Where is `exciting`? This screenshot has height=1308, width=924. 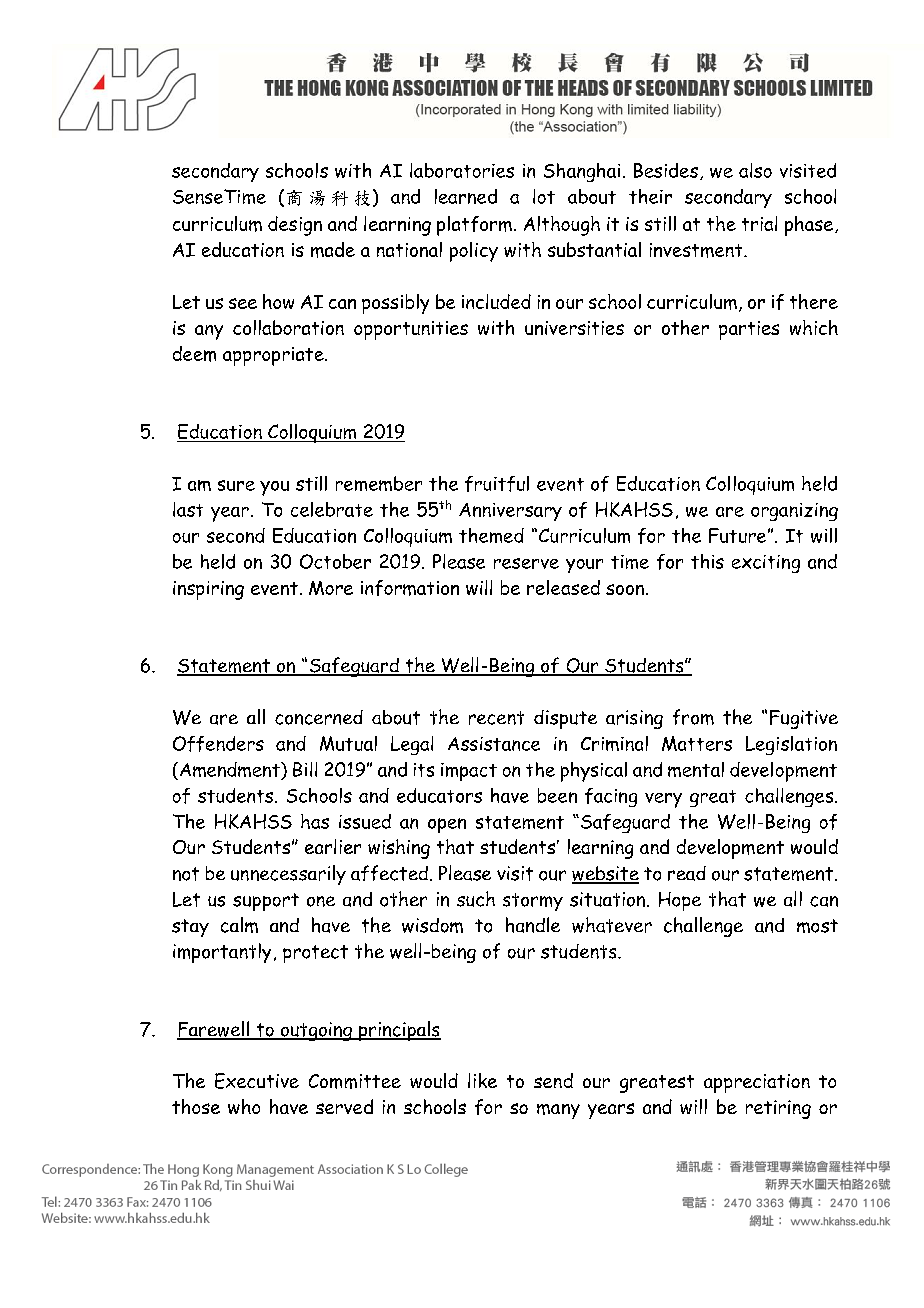
exciting is located at coordinates (766, 564).
